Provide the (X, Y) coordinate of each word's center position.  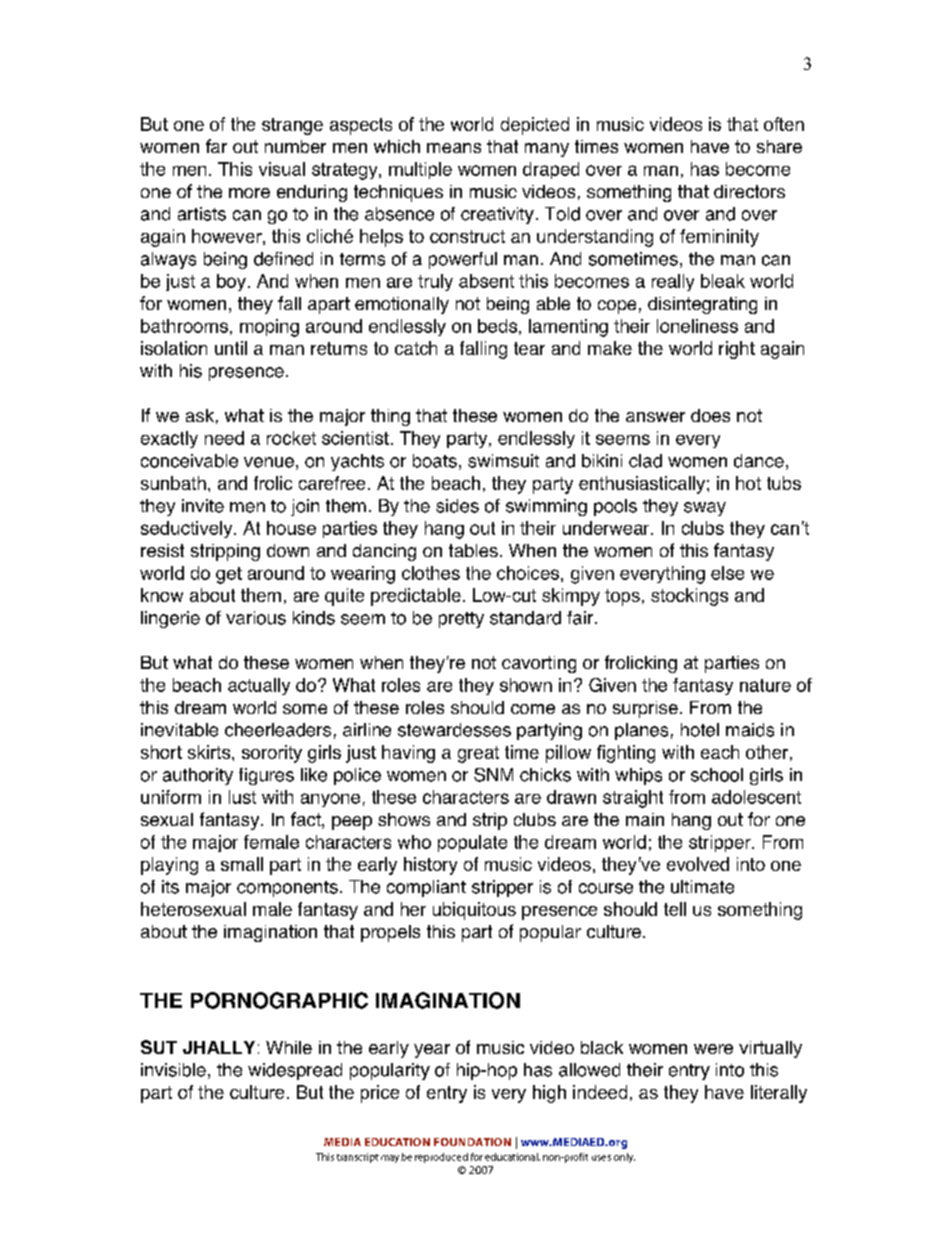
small (242, 864)
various (256, 618)
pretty (461, 620)
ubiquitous (474, 911)
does (710, 415)
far (216, 146)
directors (749, 191)
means (454, 148)
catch (416, 348)
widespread (295, 1071)
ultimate (702, 887)
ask (200, 415)
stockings (689, 597)
